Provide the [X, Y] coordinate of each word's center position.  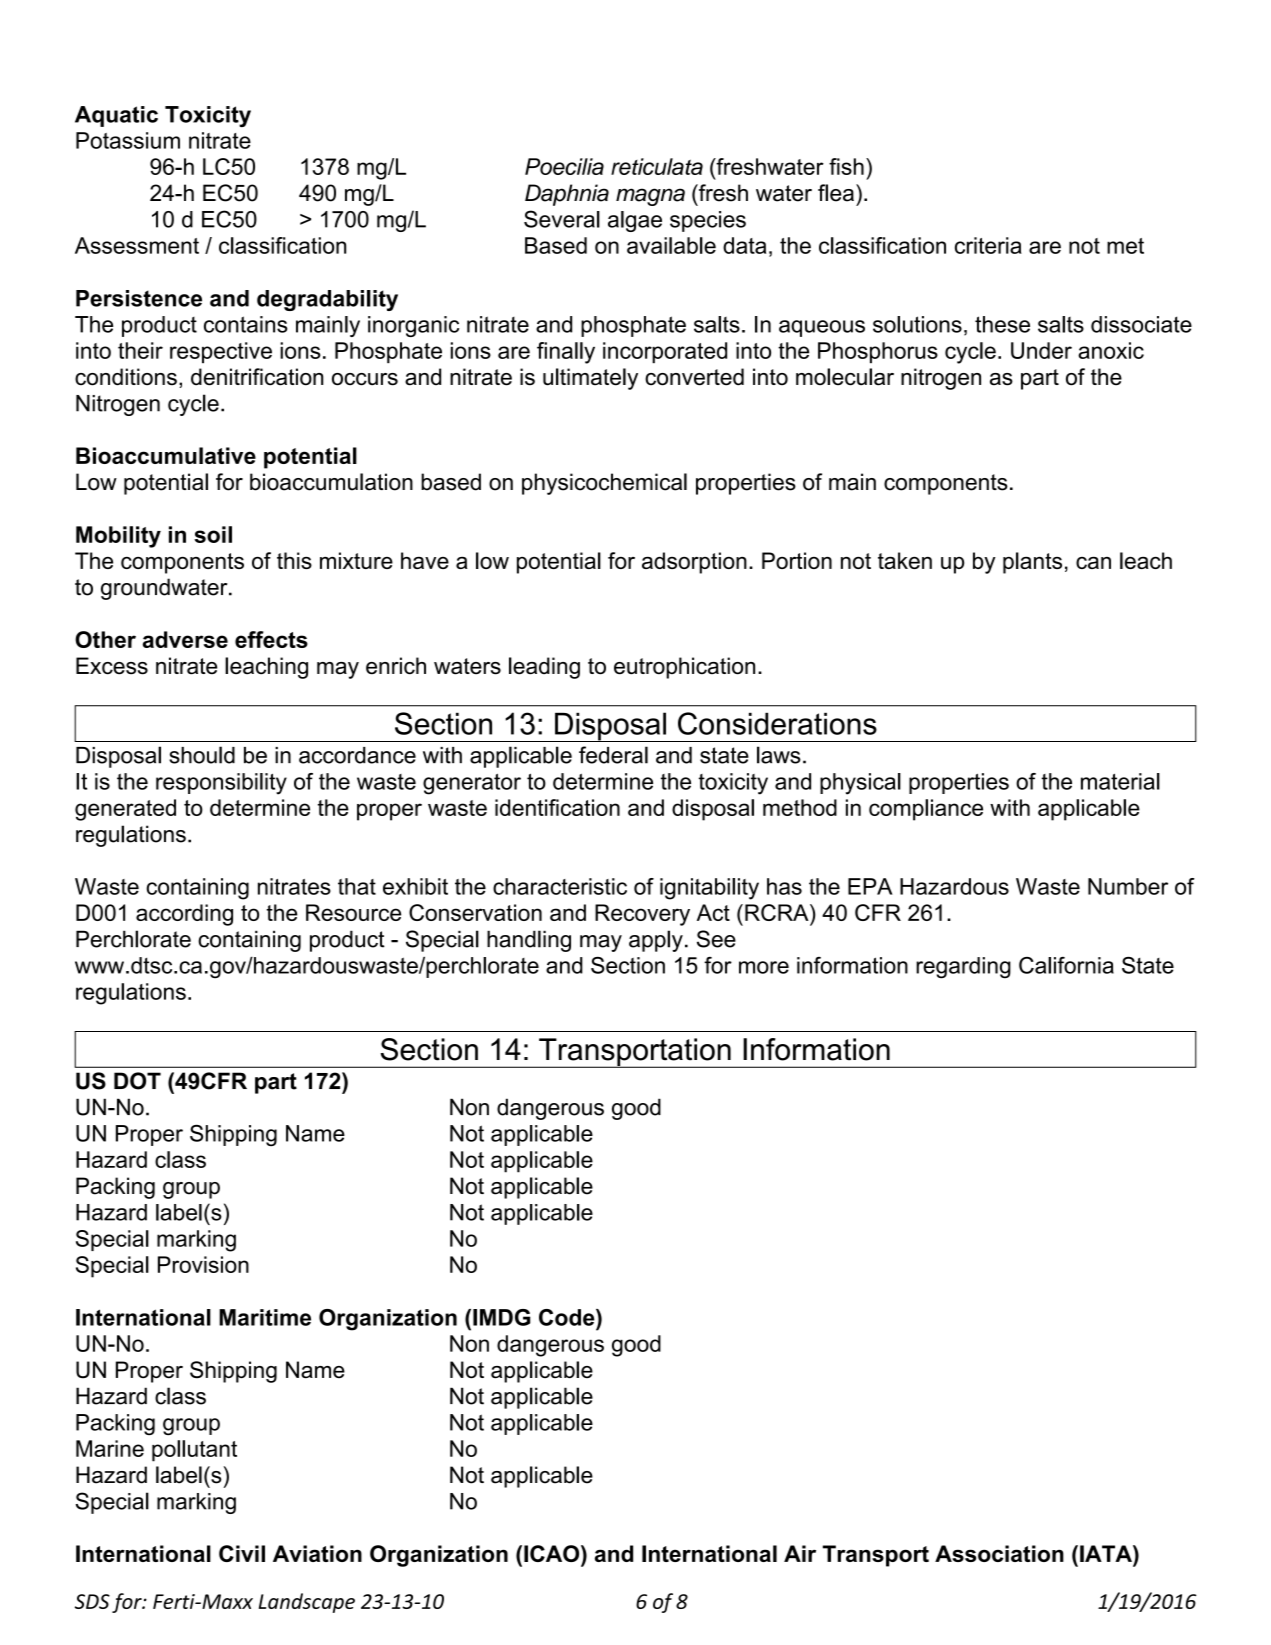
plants [1032, 563]
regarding [963, 968]
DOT [137, 1081]
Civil [242, 1553]
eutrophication [684, 668]
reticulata [657, 166]
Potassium [128, 140]
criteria [988, 245]
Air [800, 1553]
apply [656, 941]
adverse [185, 639]
